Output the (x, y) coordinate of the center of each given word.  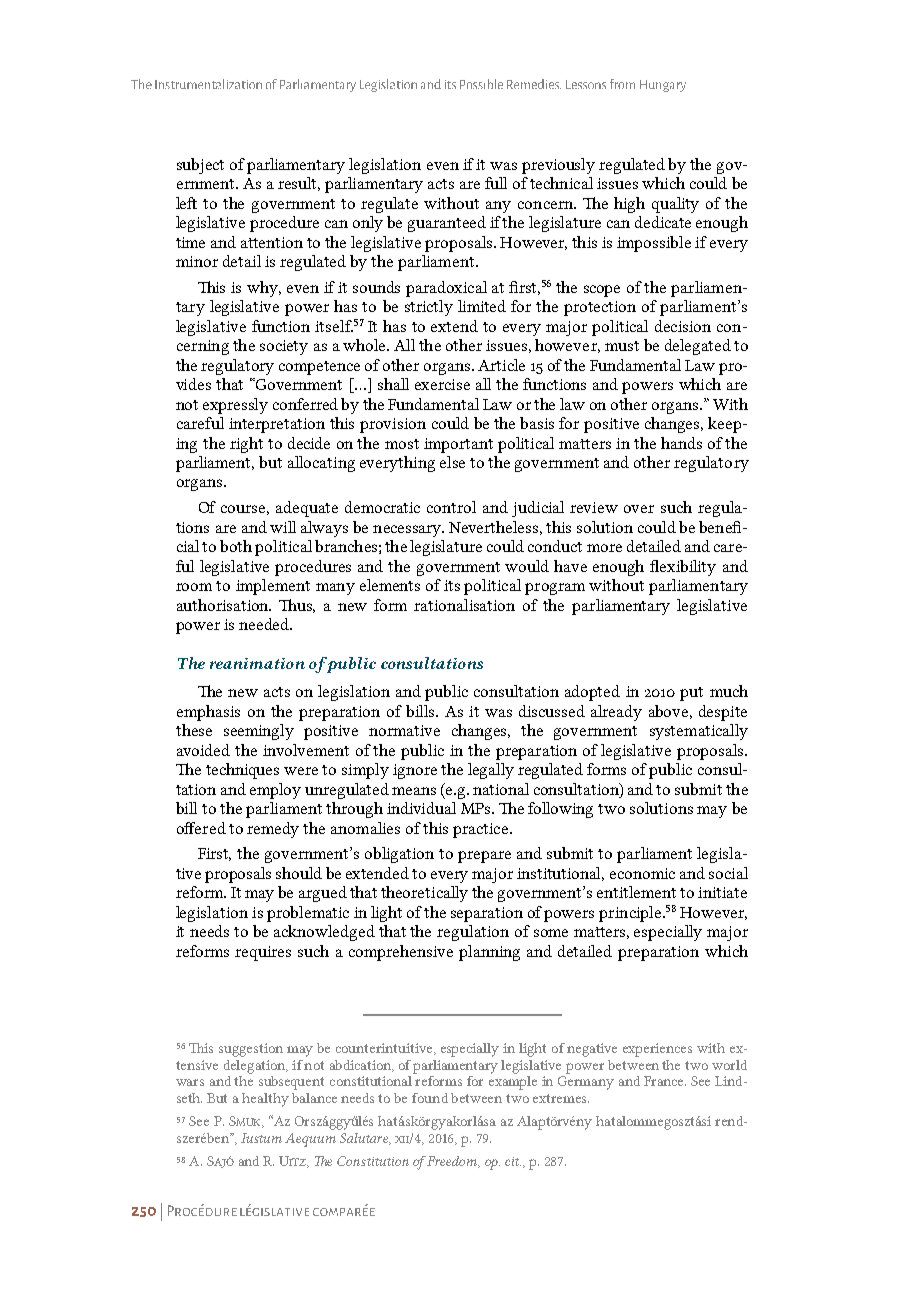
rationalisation (464, 605)
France (665, 1081)
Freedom (452, 1162)
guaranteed (447, 224)
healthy (265, 1100)
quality (675, 205)
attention (272, 242)
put (691, 694)
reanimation (257, 663)
